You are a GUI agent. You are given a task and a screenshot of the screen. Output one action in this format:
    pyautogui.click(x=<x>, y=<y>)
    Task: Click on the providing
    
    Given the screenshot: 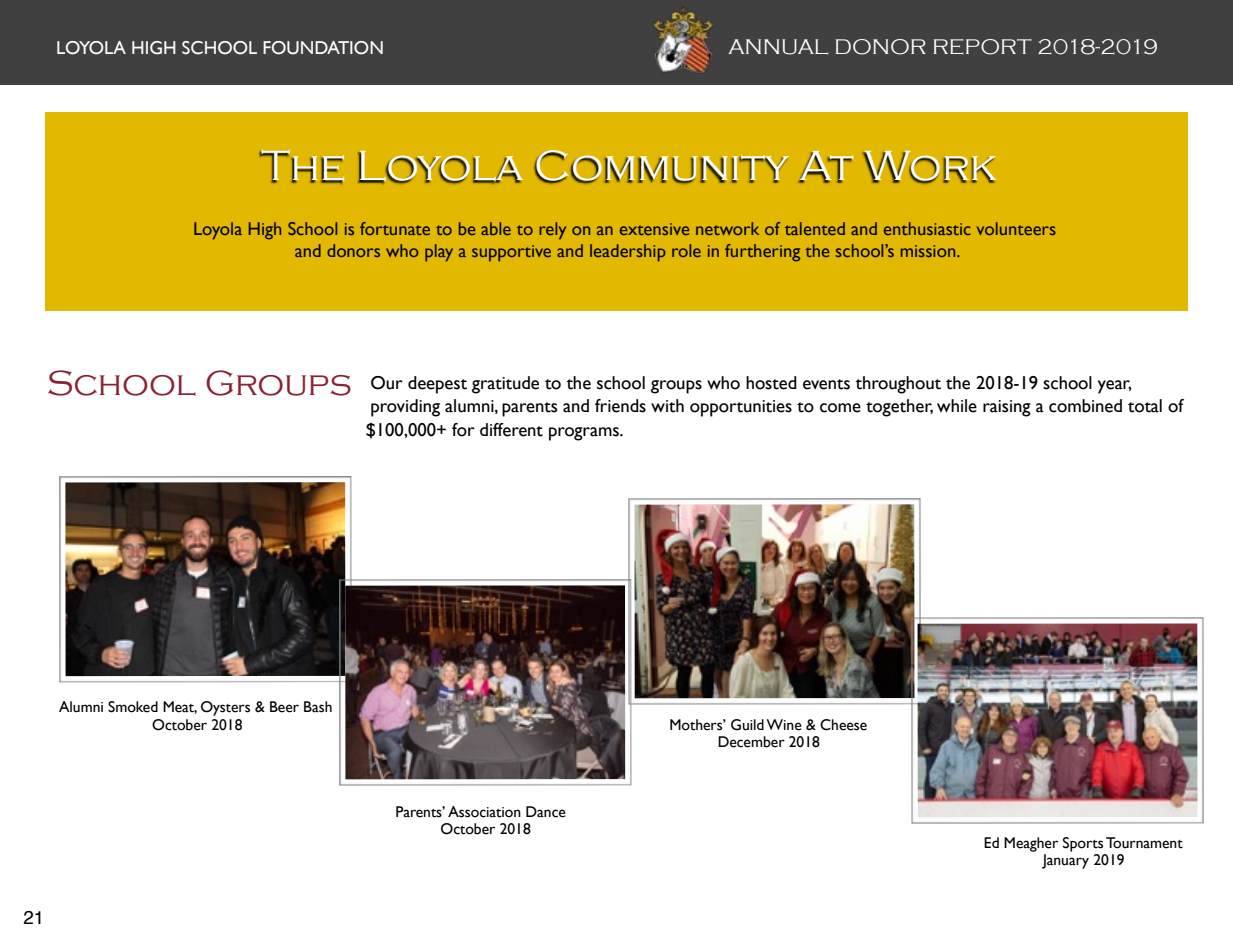 What is the action you would take?
    pyautogui.click(x=405, y=408)
